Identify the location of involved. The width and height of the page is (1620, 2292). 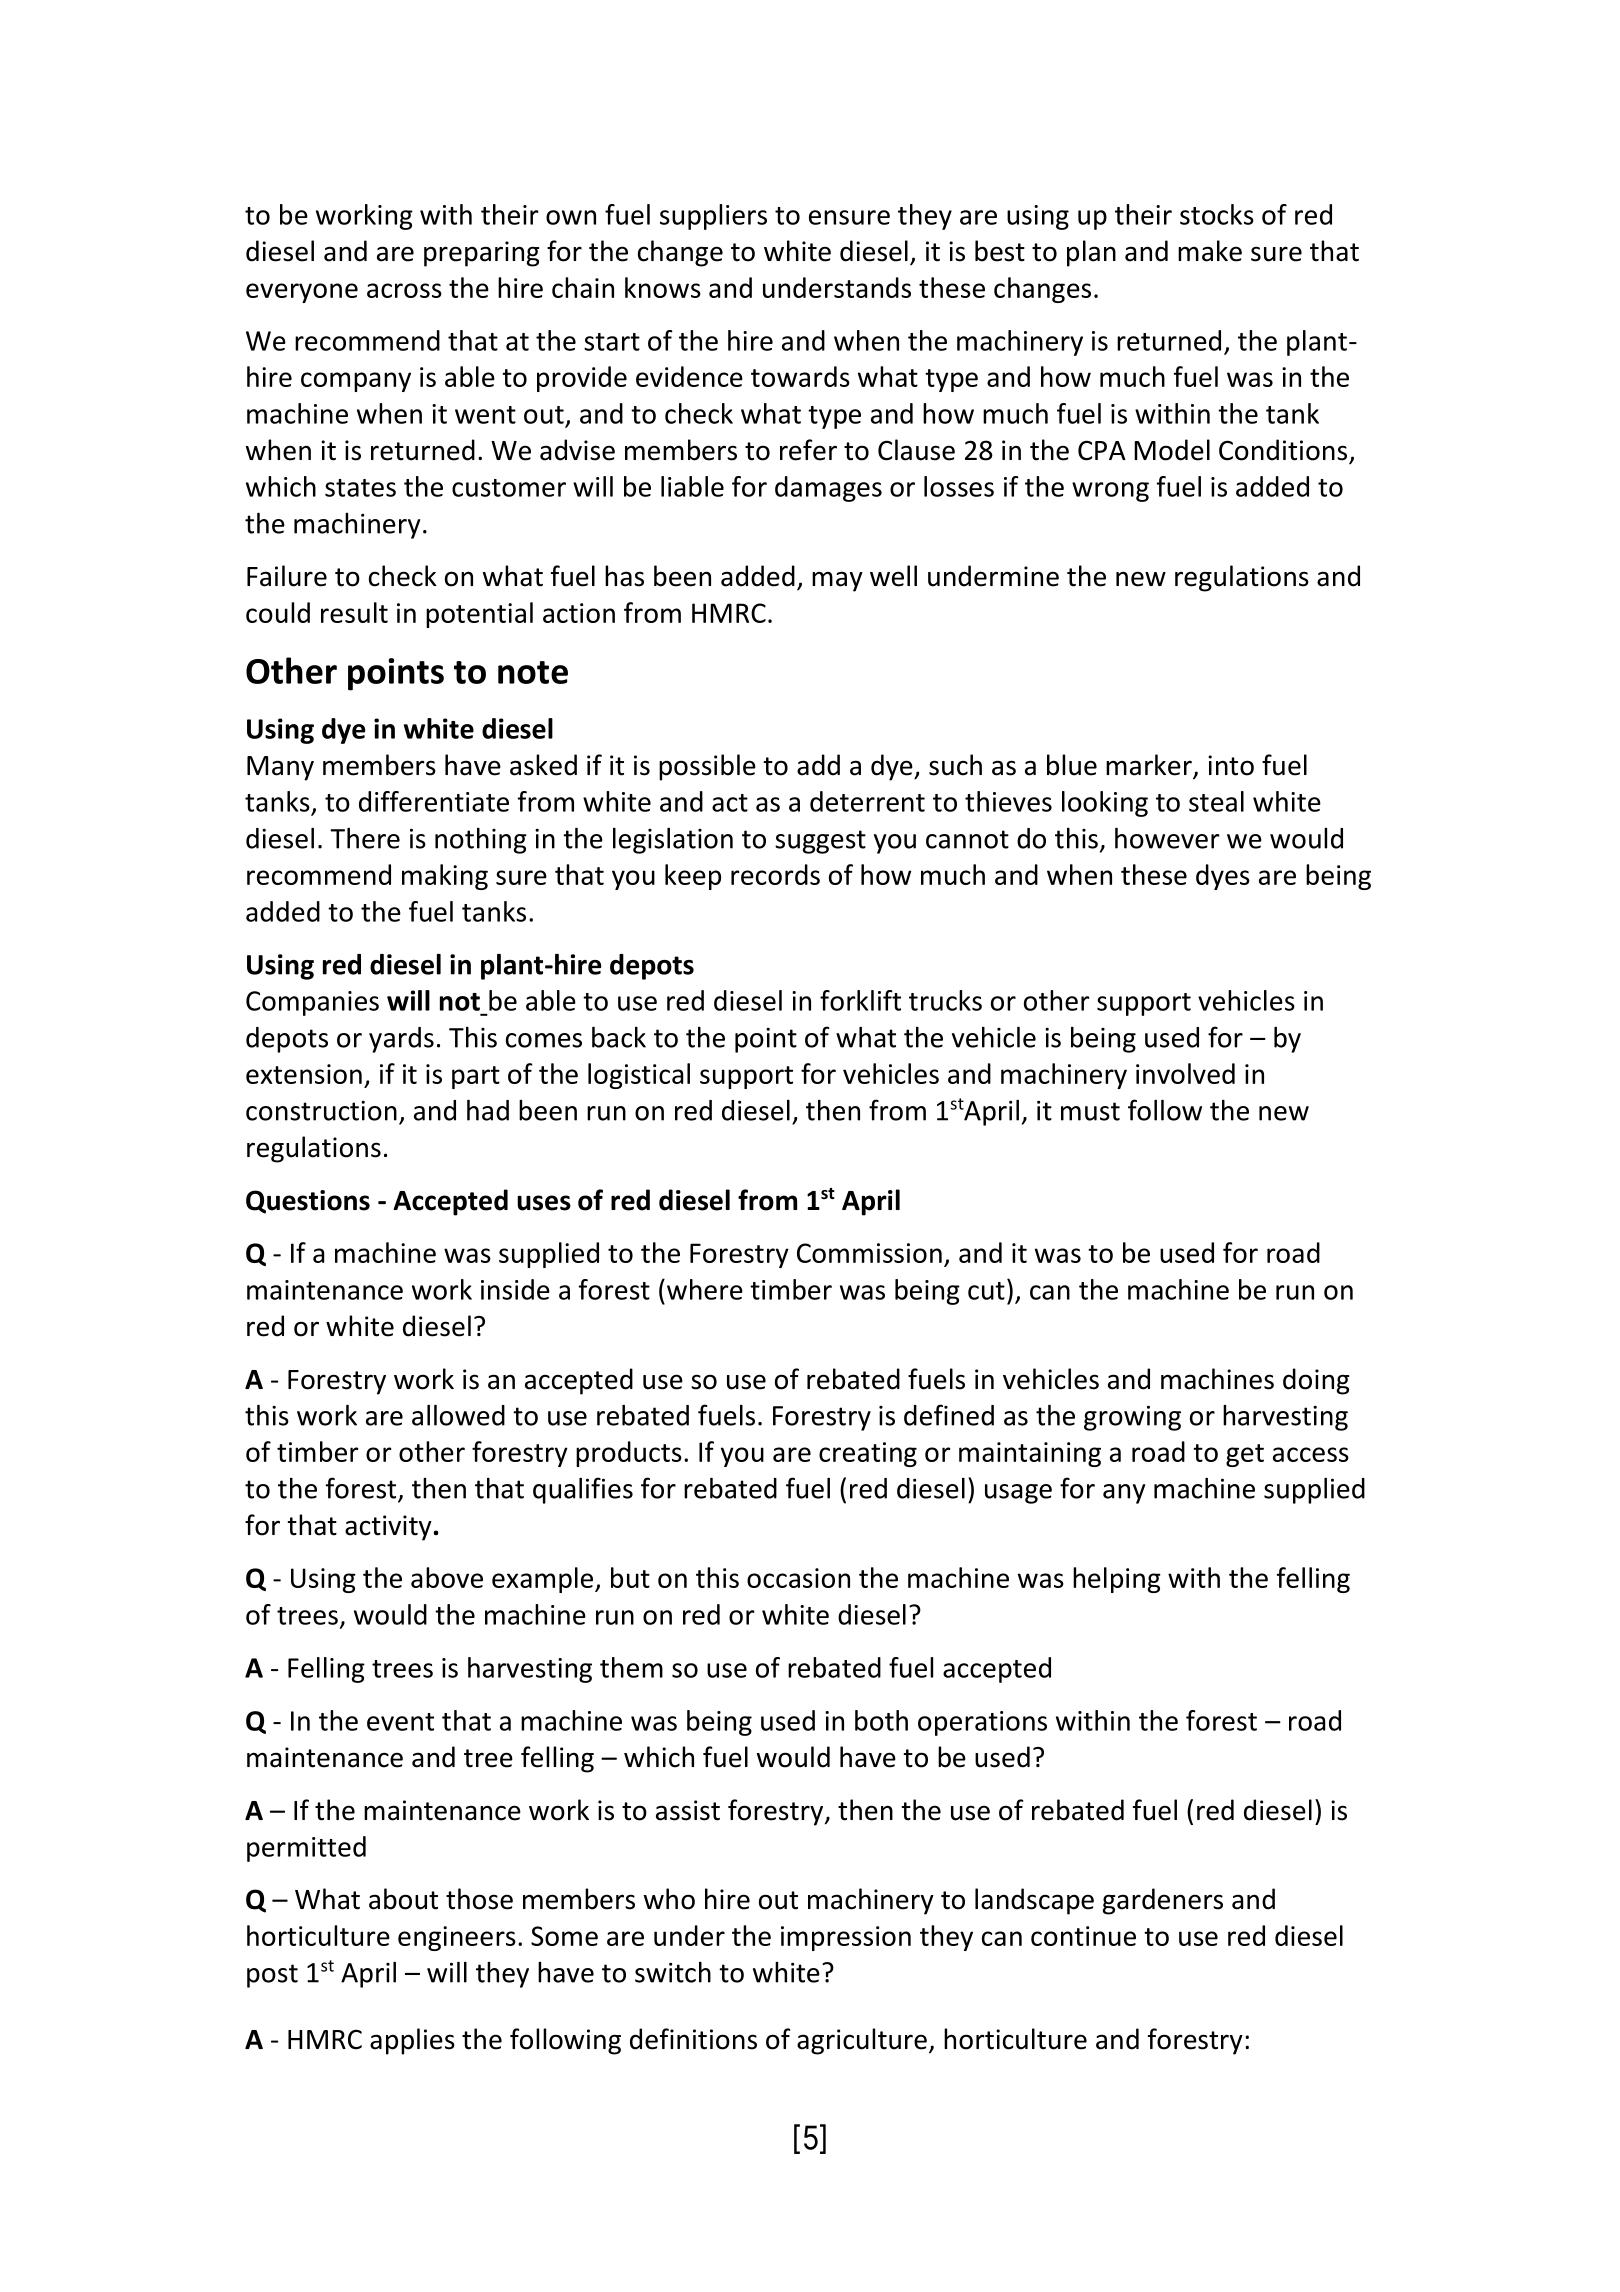
(1185, 1073).
